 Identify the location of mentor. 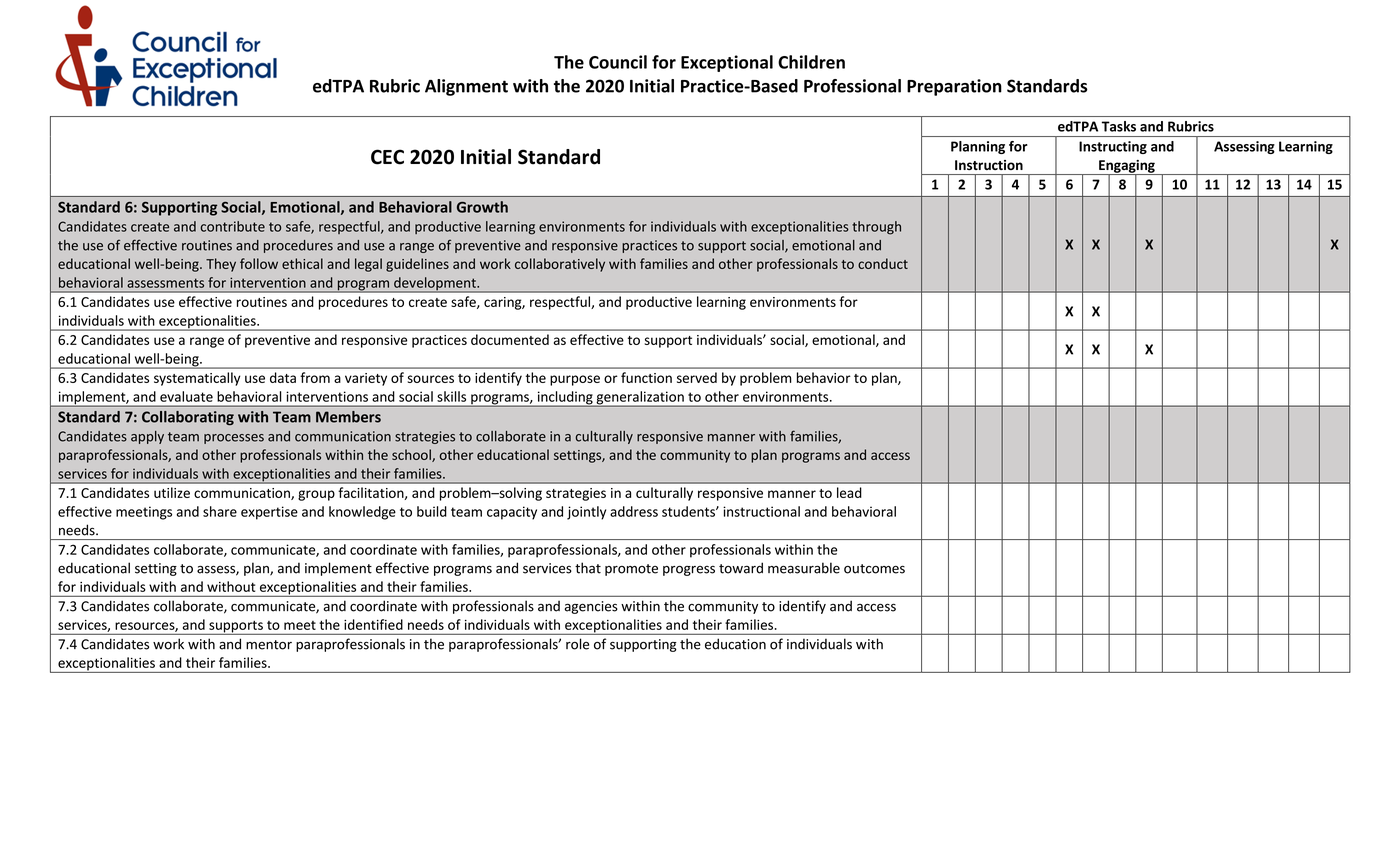
(269, 645).
